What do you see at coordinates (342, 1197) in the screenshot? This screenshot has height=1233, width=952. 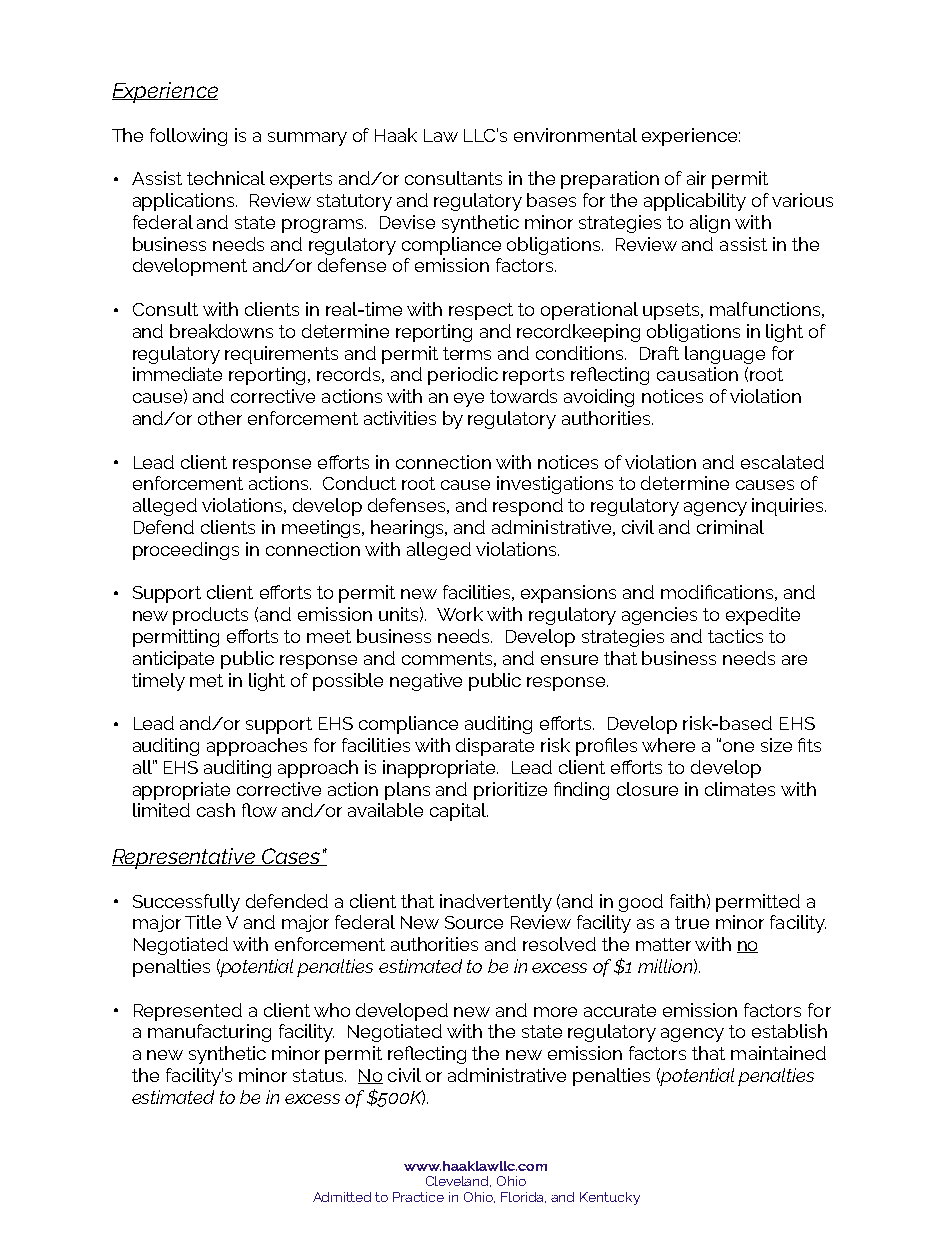 I see `Admitted` at bounding box center [342, 1197].
